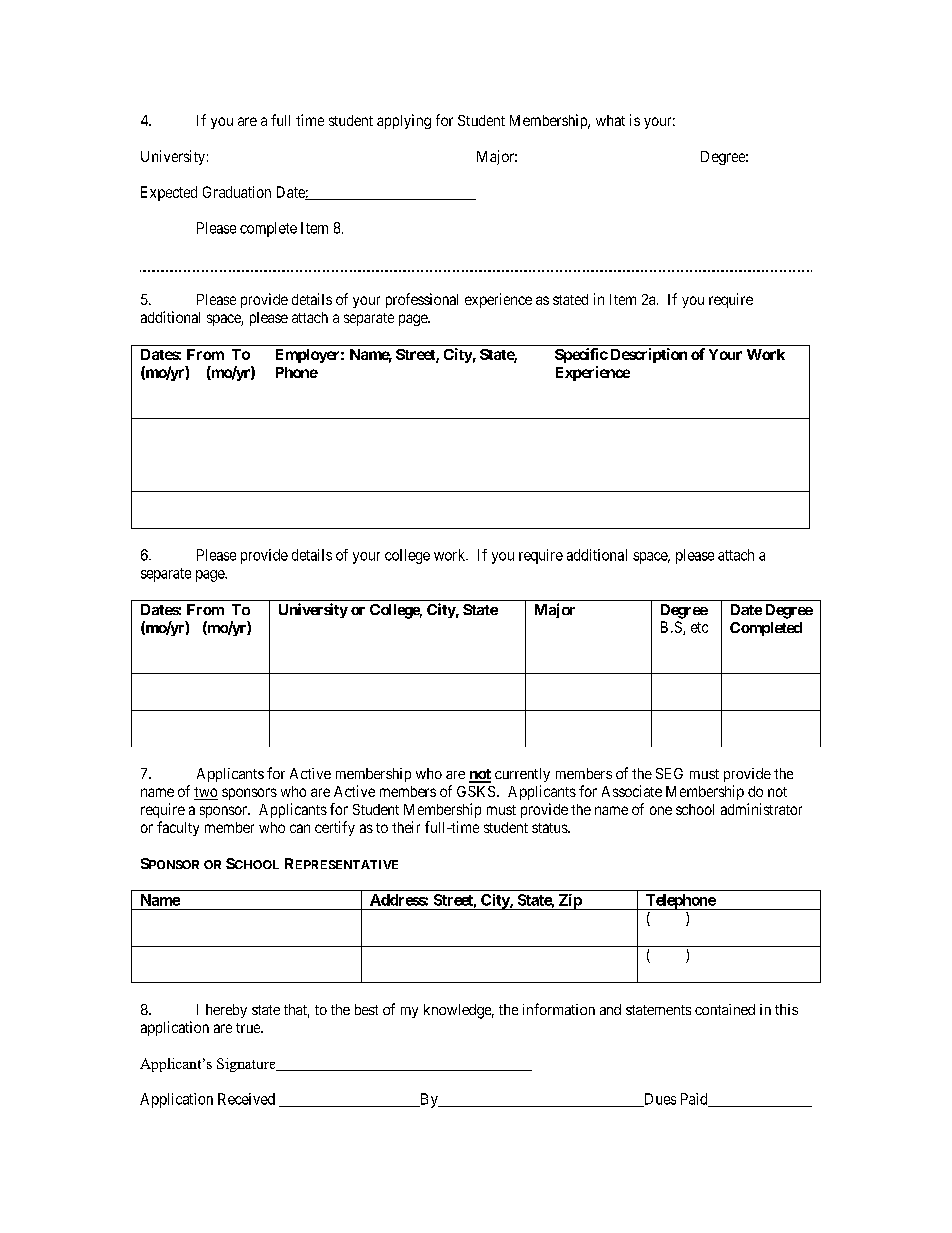  I want to click on SEG, so click(669, 773).
